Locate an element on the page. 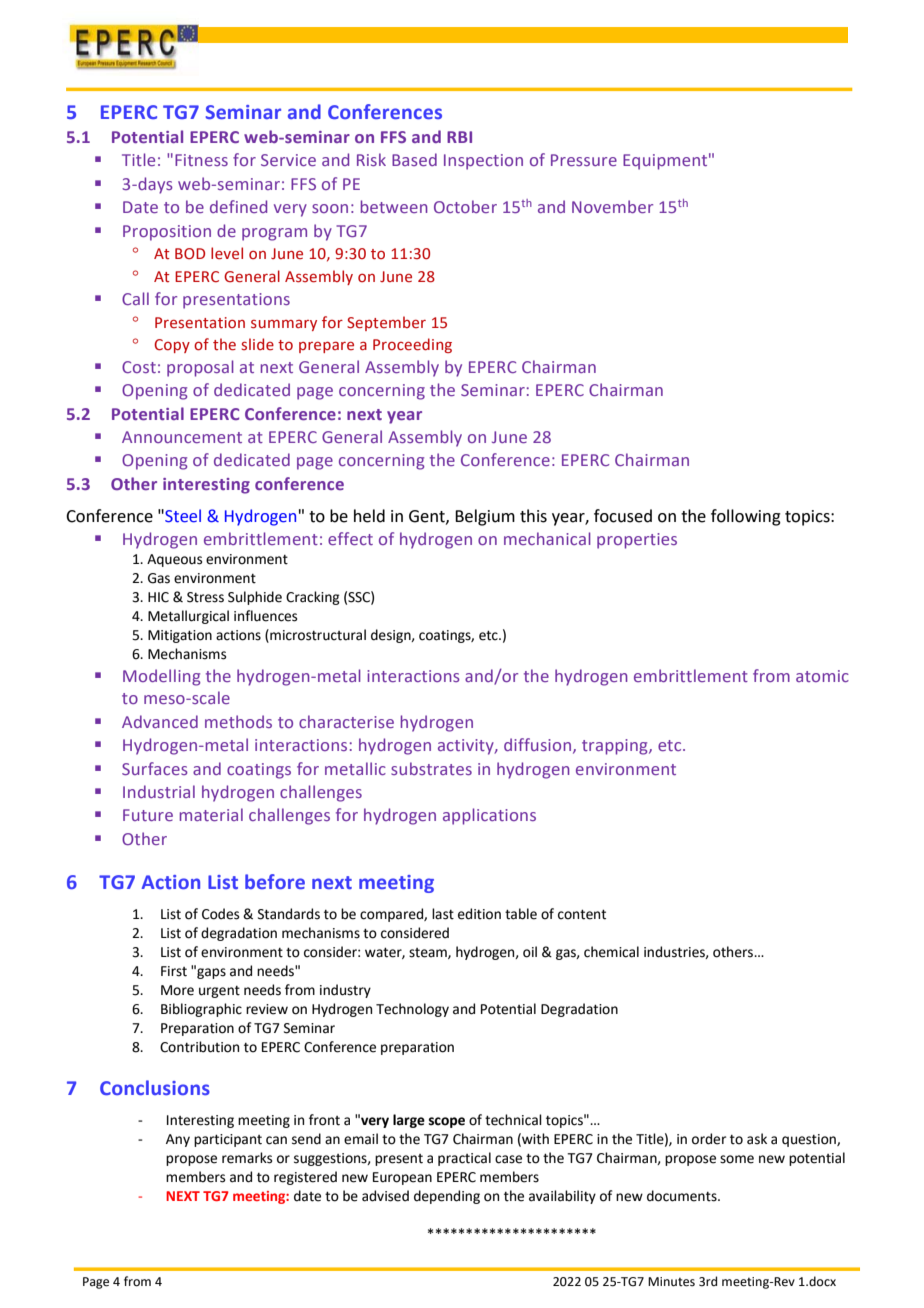 The width and height of the page is (924, 1308). Bibliographic is located at coordinates (201, 1010).
